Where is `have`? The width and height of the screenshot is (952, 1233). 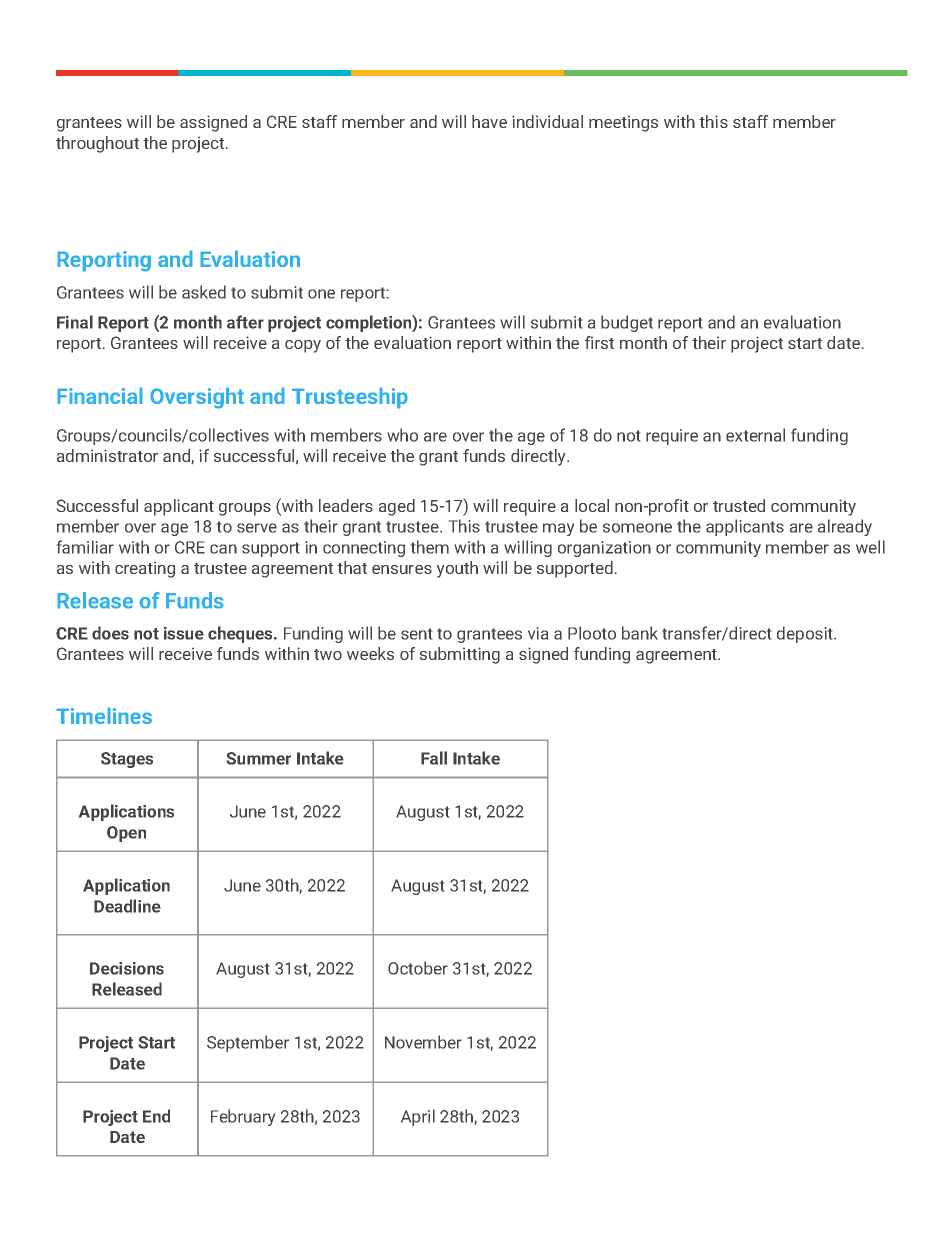
have is located at coordinates (489, 121).
